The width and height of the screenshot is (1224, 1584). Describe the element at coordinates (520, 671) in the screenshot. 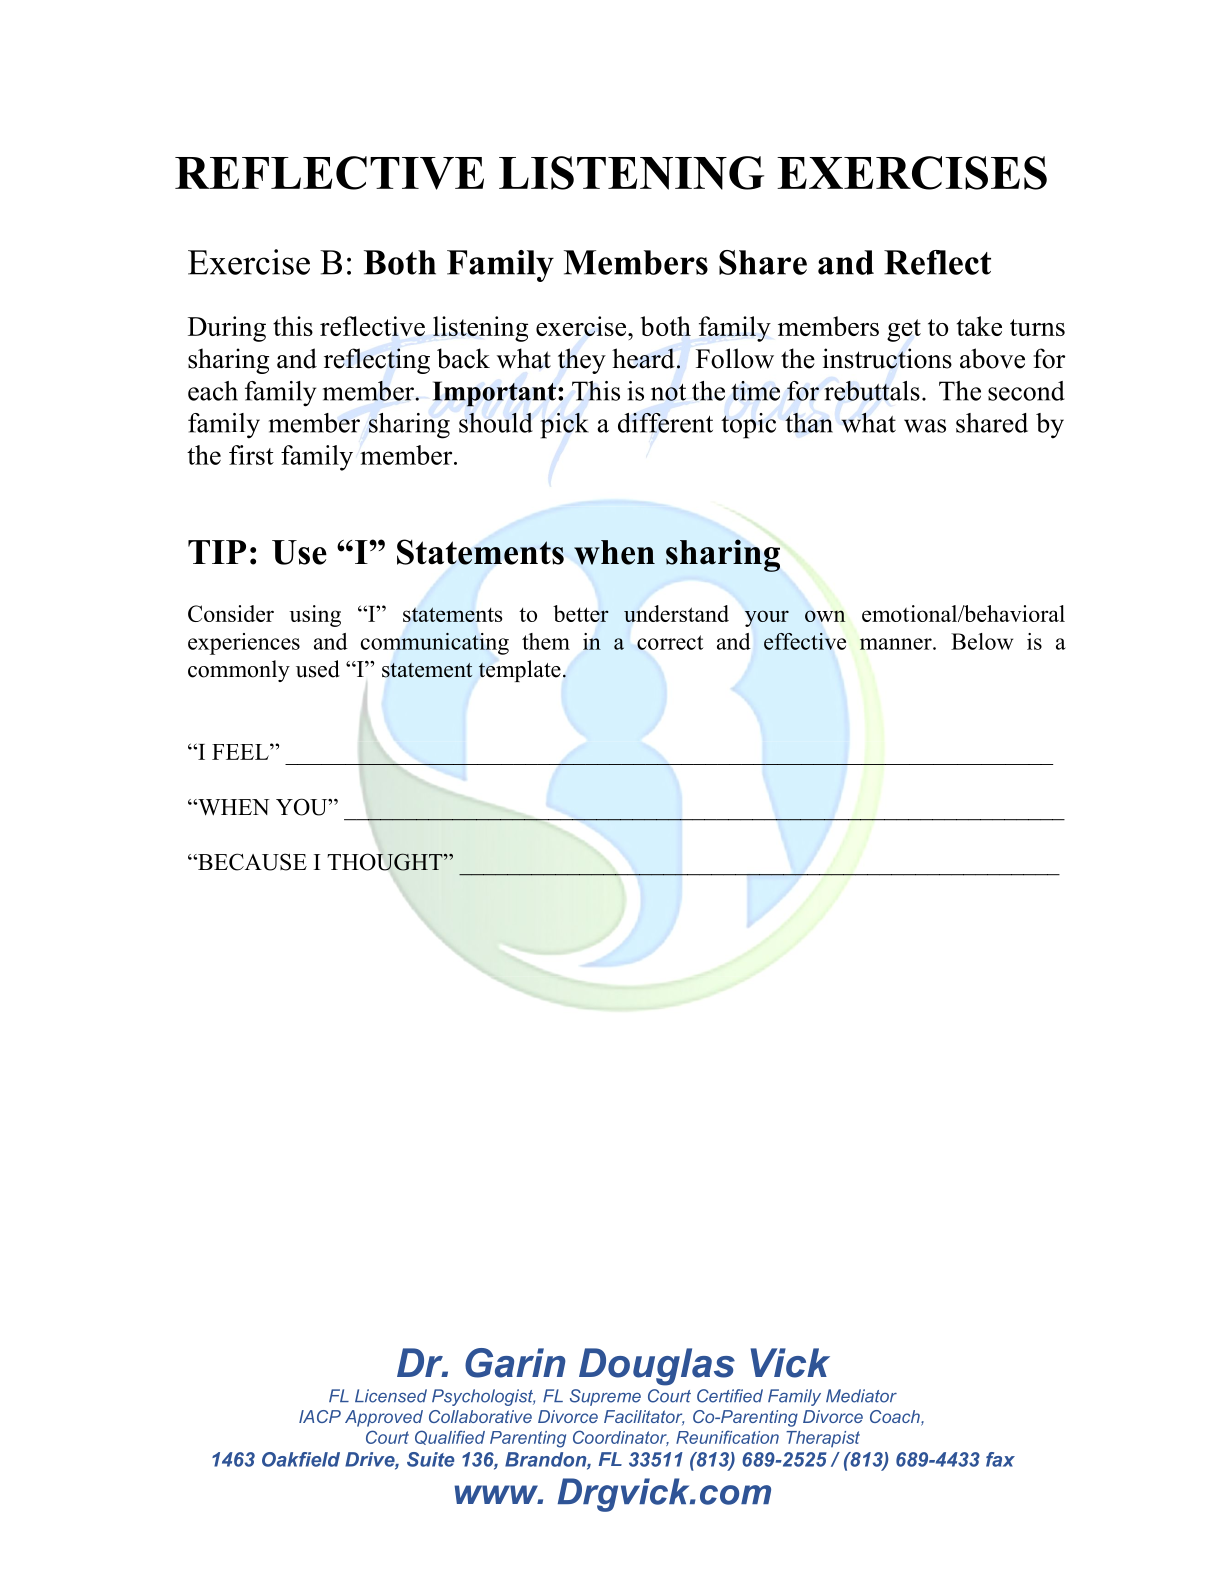

I see `template` at that location.
